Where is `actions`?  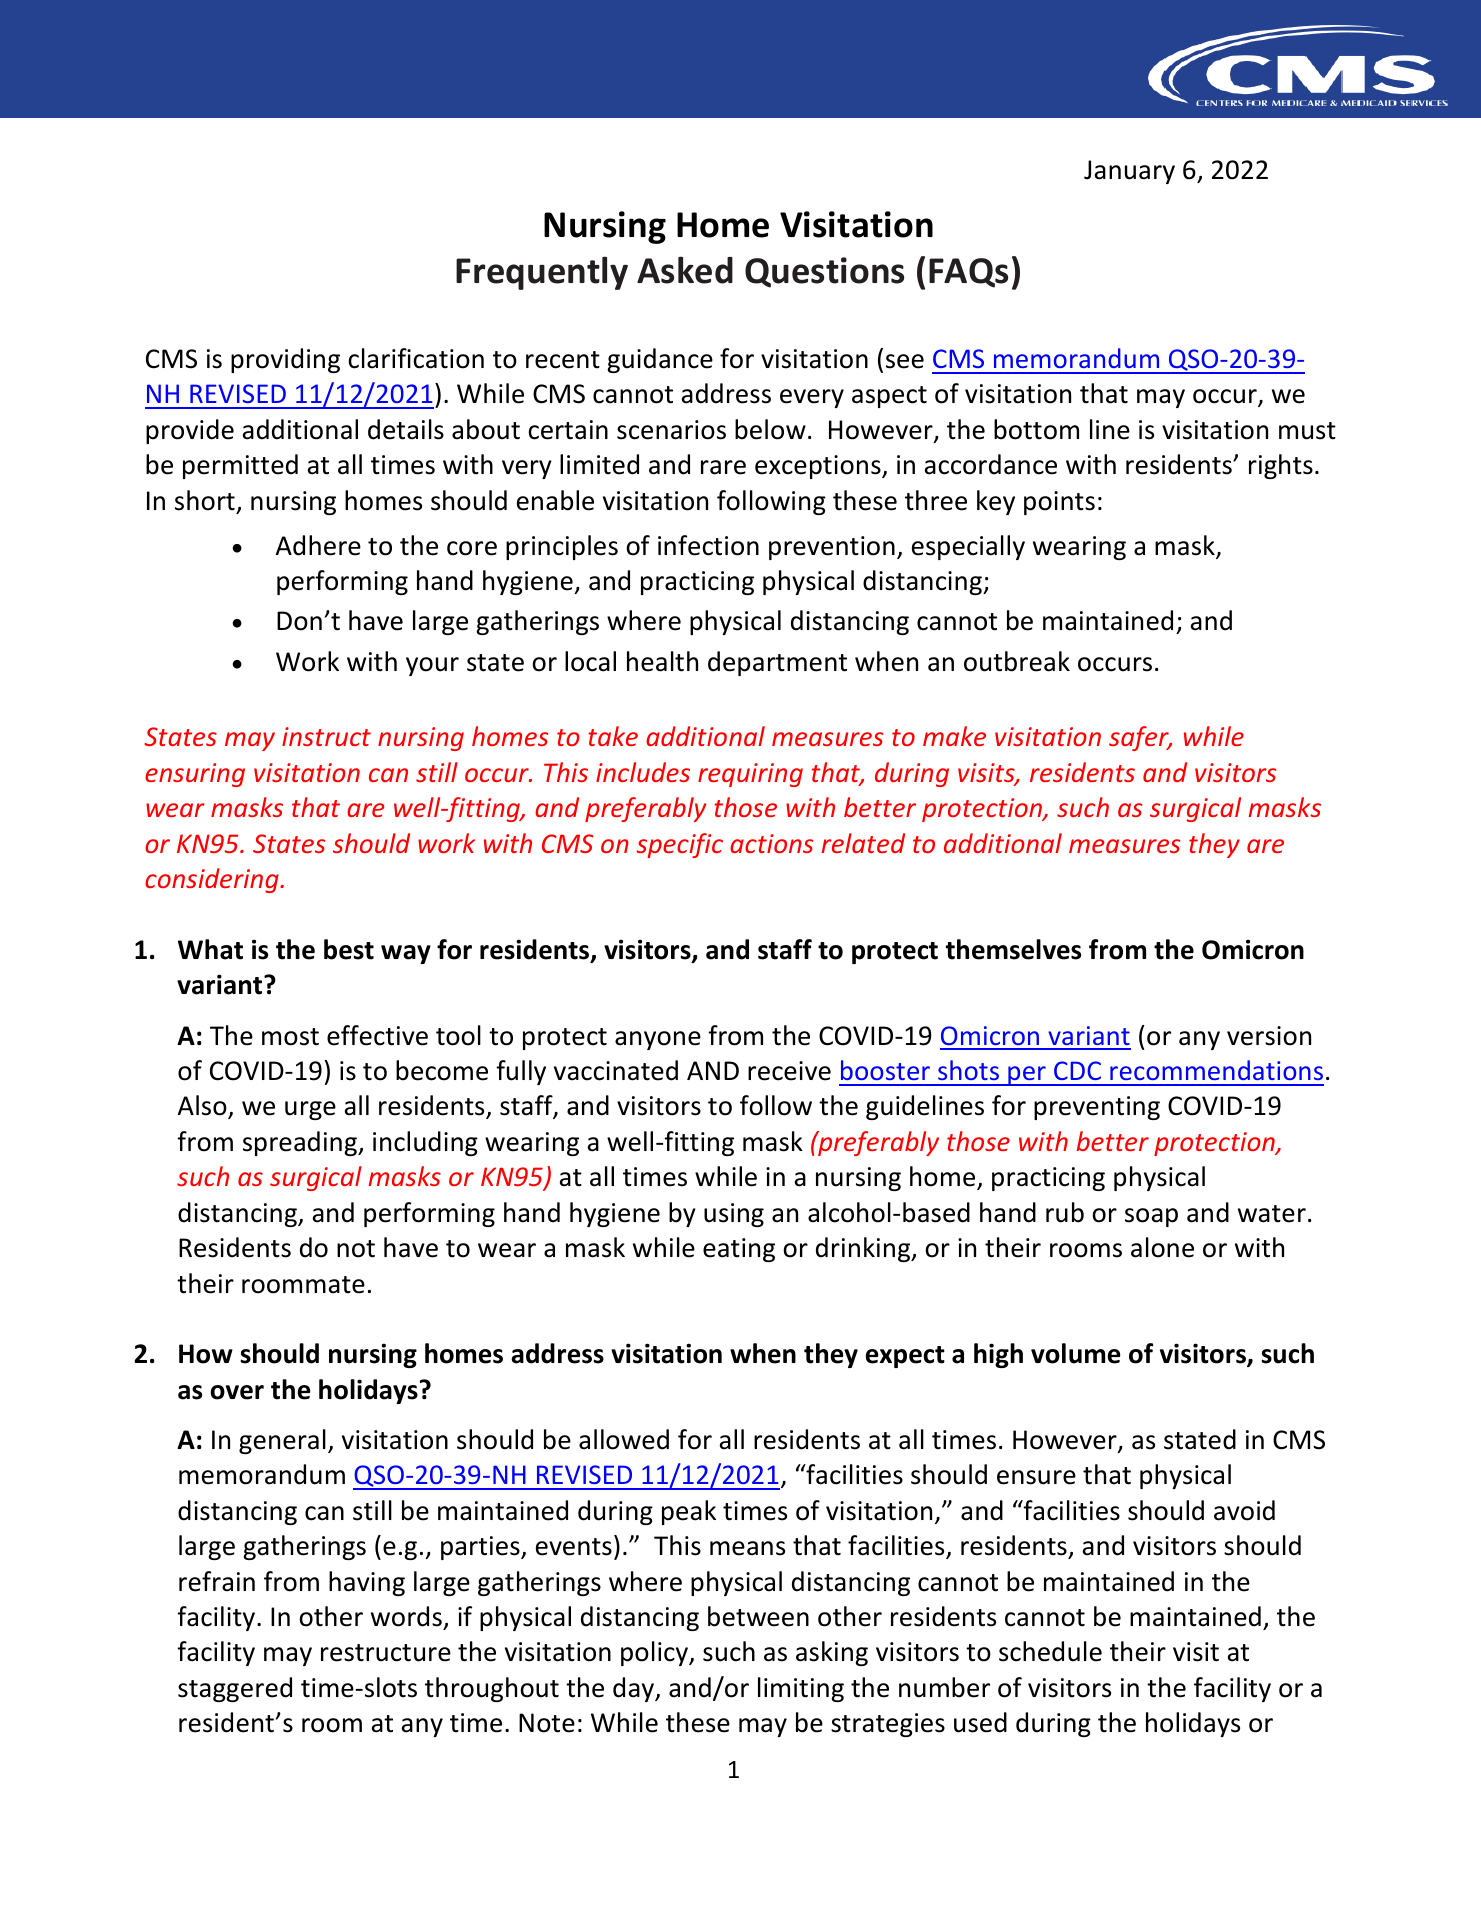 actions is located at coordinates (771, 843).
